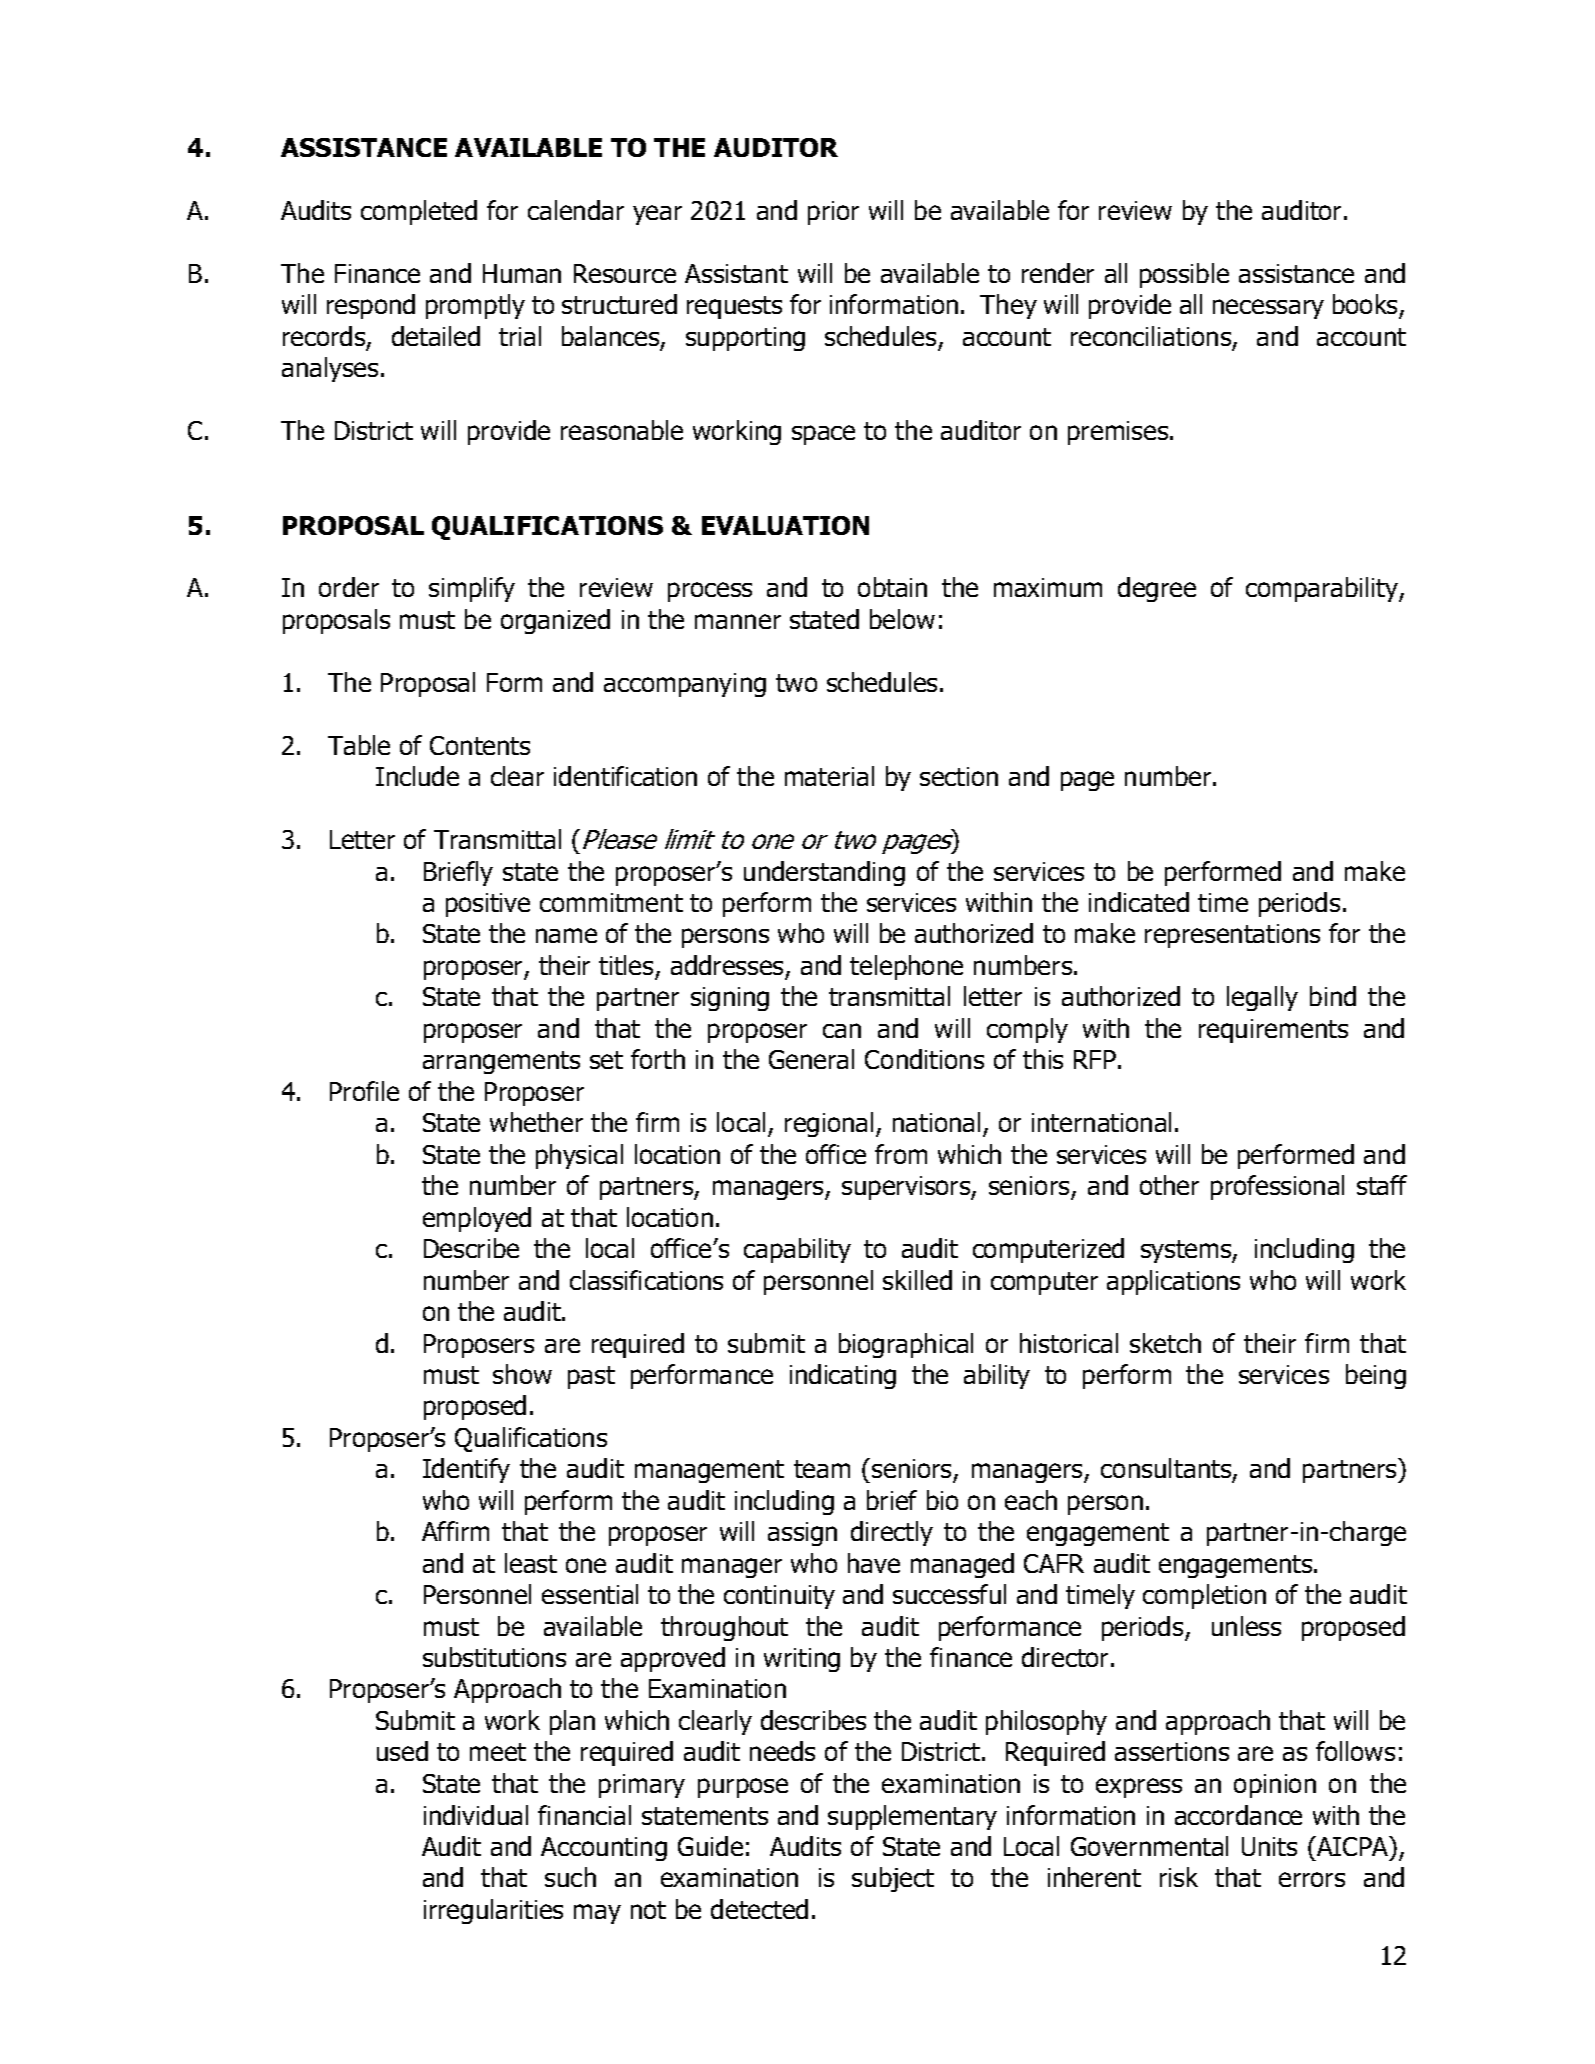 This screenshot has width=1595, height=2064. I want to click on simplify, so click(472, 589).
